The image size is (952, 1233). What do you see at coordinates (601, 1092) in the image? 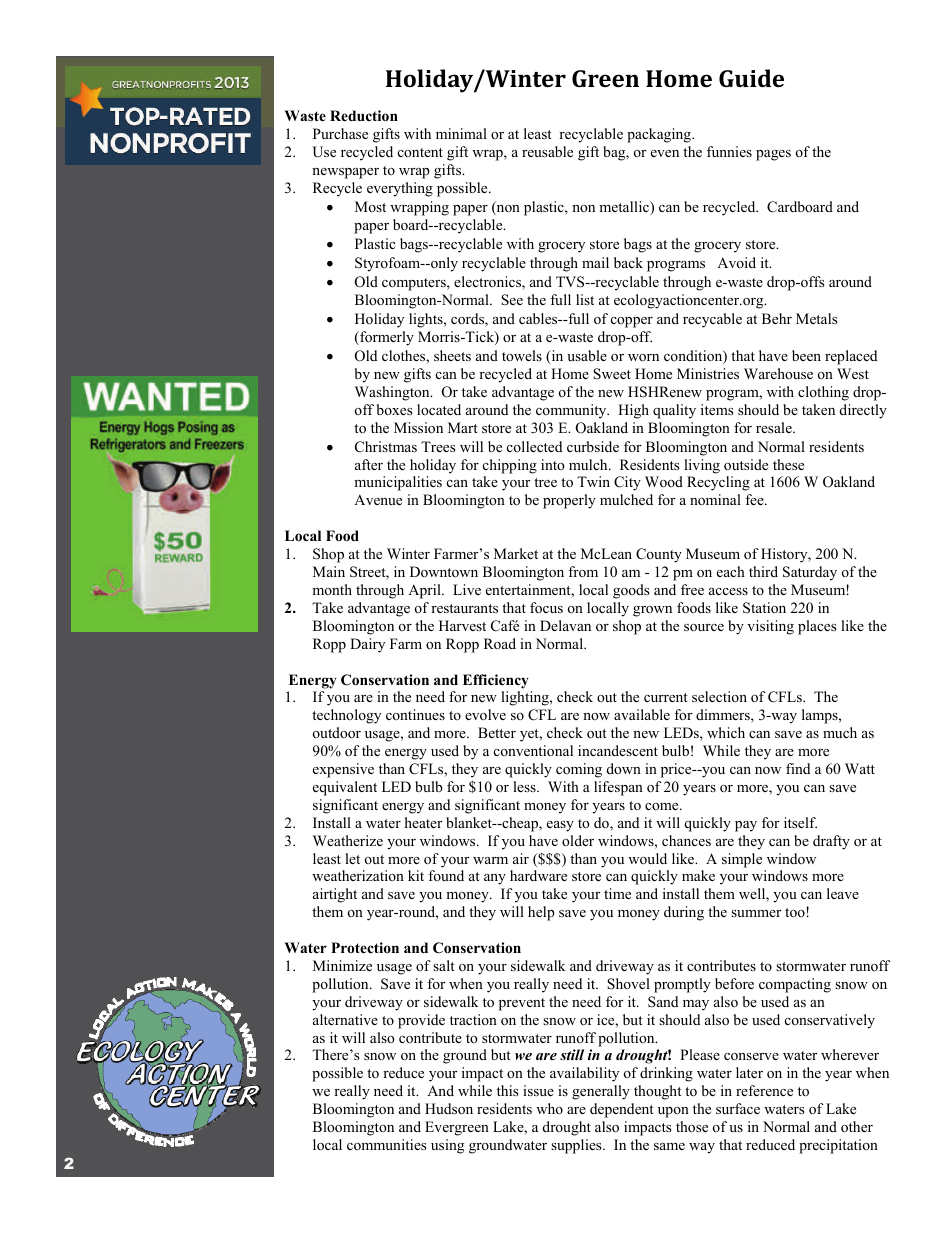
I see `generally` at bounding box center [601, 1092].
